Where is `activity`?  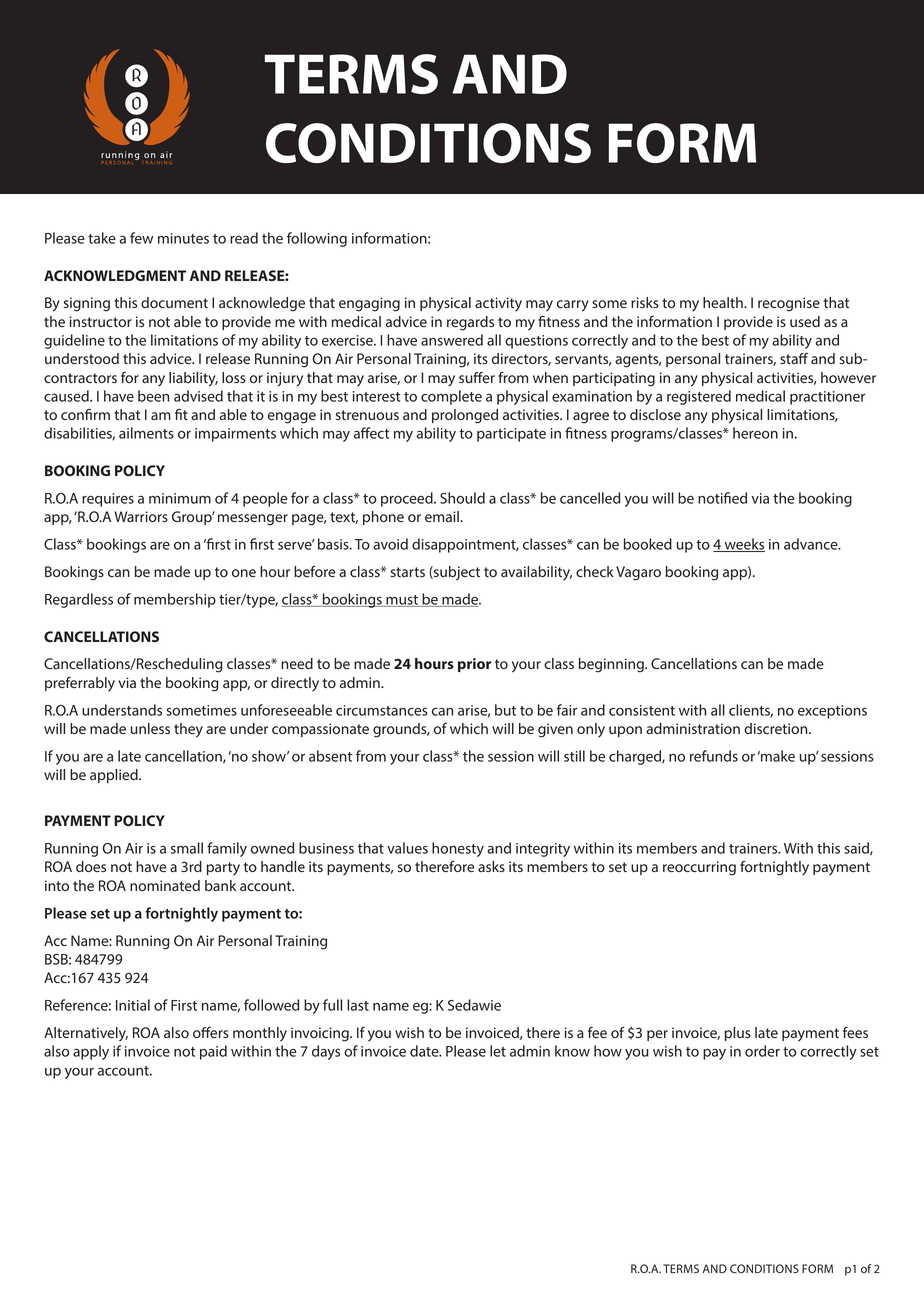
activity is located at coordinates (498, 304).
